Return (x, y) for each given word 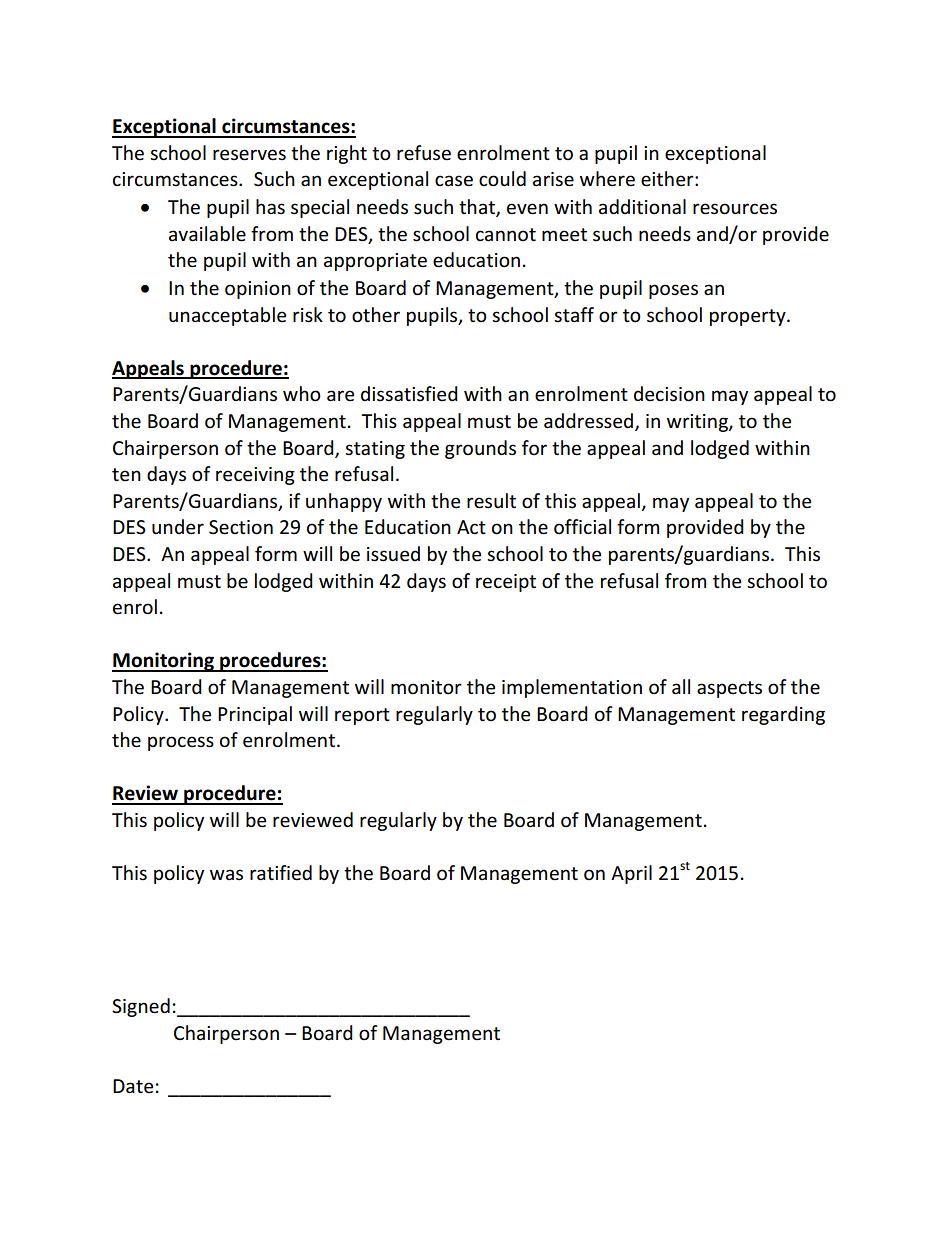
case (454, 181)
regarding (783, 715)
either (668, 179)
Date (133, 1086)
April (631, 874)
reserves (249, 155)
